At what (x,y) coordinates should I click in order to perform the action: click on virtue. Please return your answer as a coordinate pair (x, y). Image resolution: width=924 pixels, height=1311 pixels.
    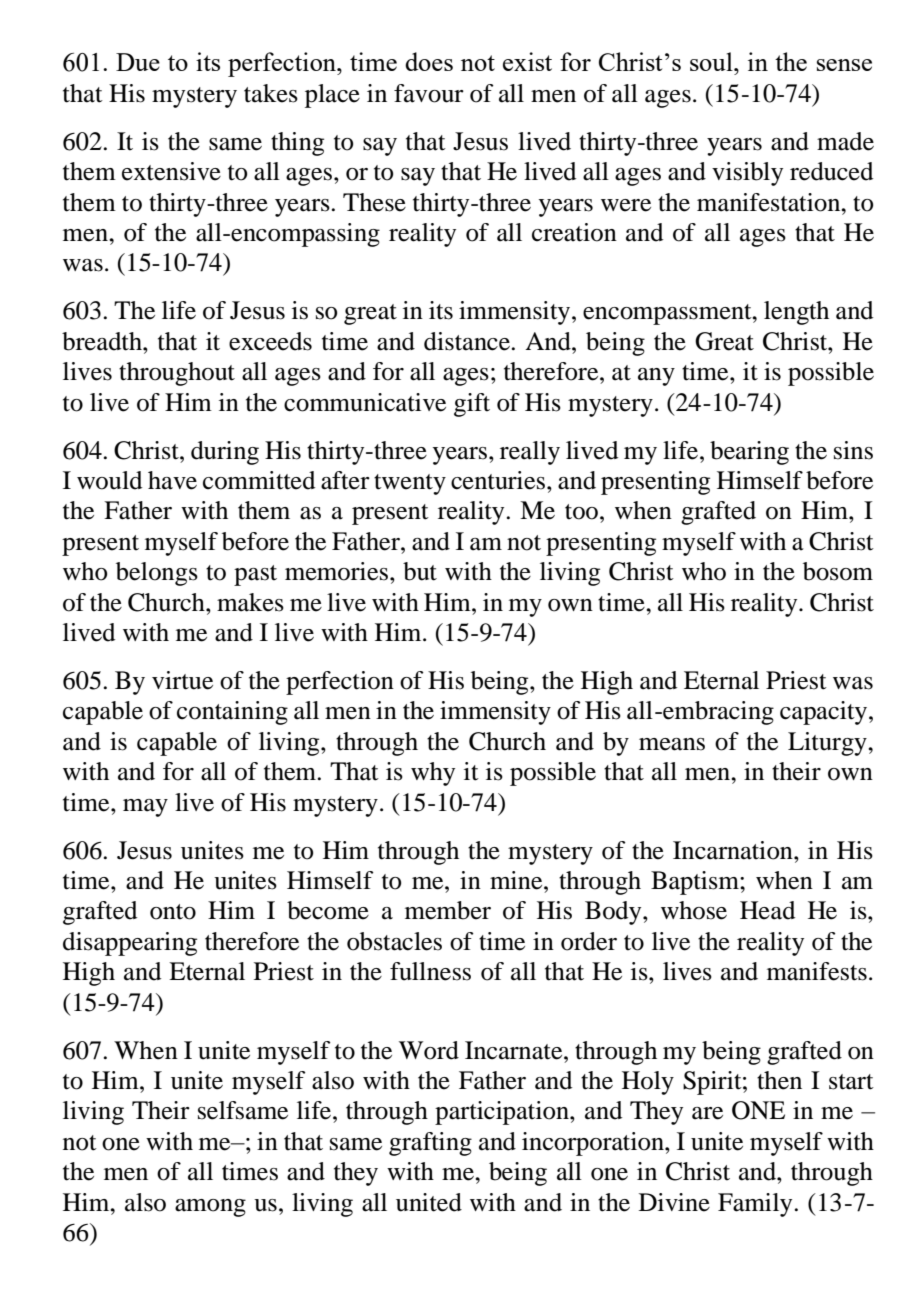
    Looking at the image, I should click on (182, 680).
